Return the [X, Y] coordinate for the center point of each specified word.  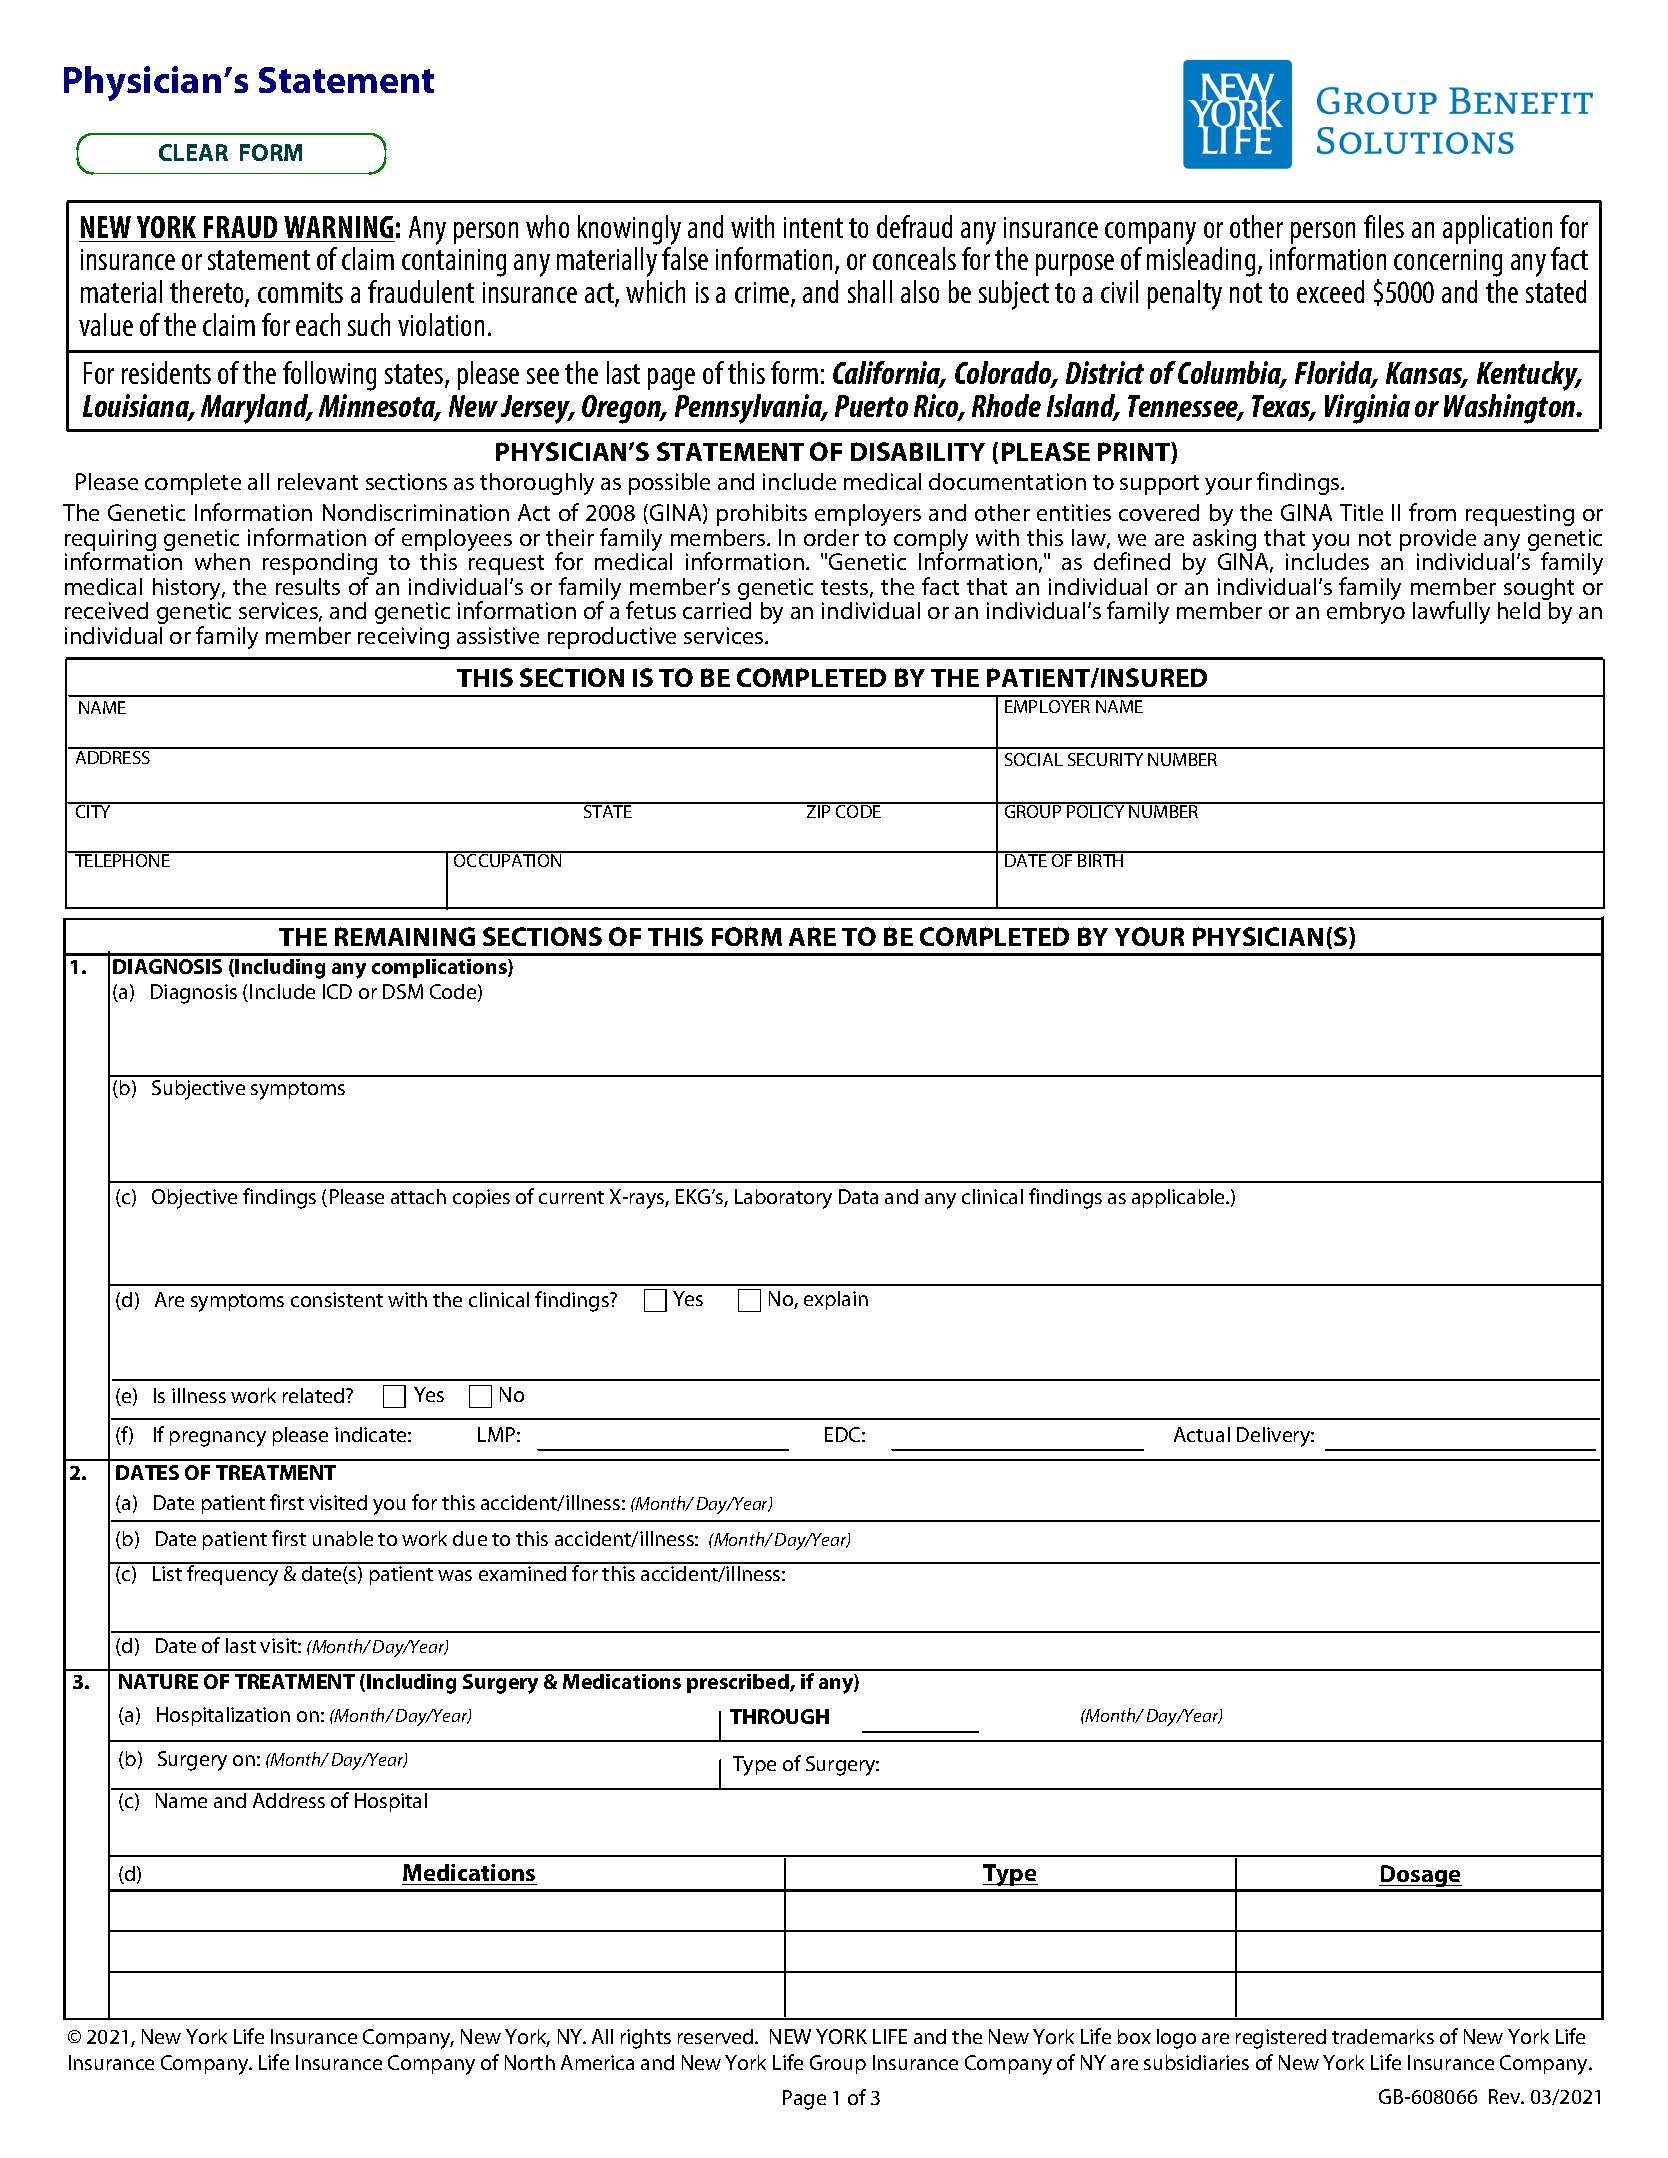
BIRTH [1101, 859]
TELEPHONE [122, 859]
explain [836, 1300]
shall [870, 291]
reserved [717, 2036]
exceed [1330, 291]
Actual [1202, 1434]
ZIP [819, 810]
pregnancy [218, 1439]
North [530, 2062]
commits [300, 292]
